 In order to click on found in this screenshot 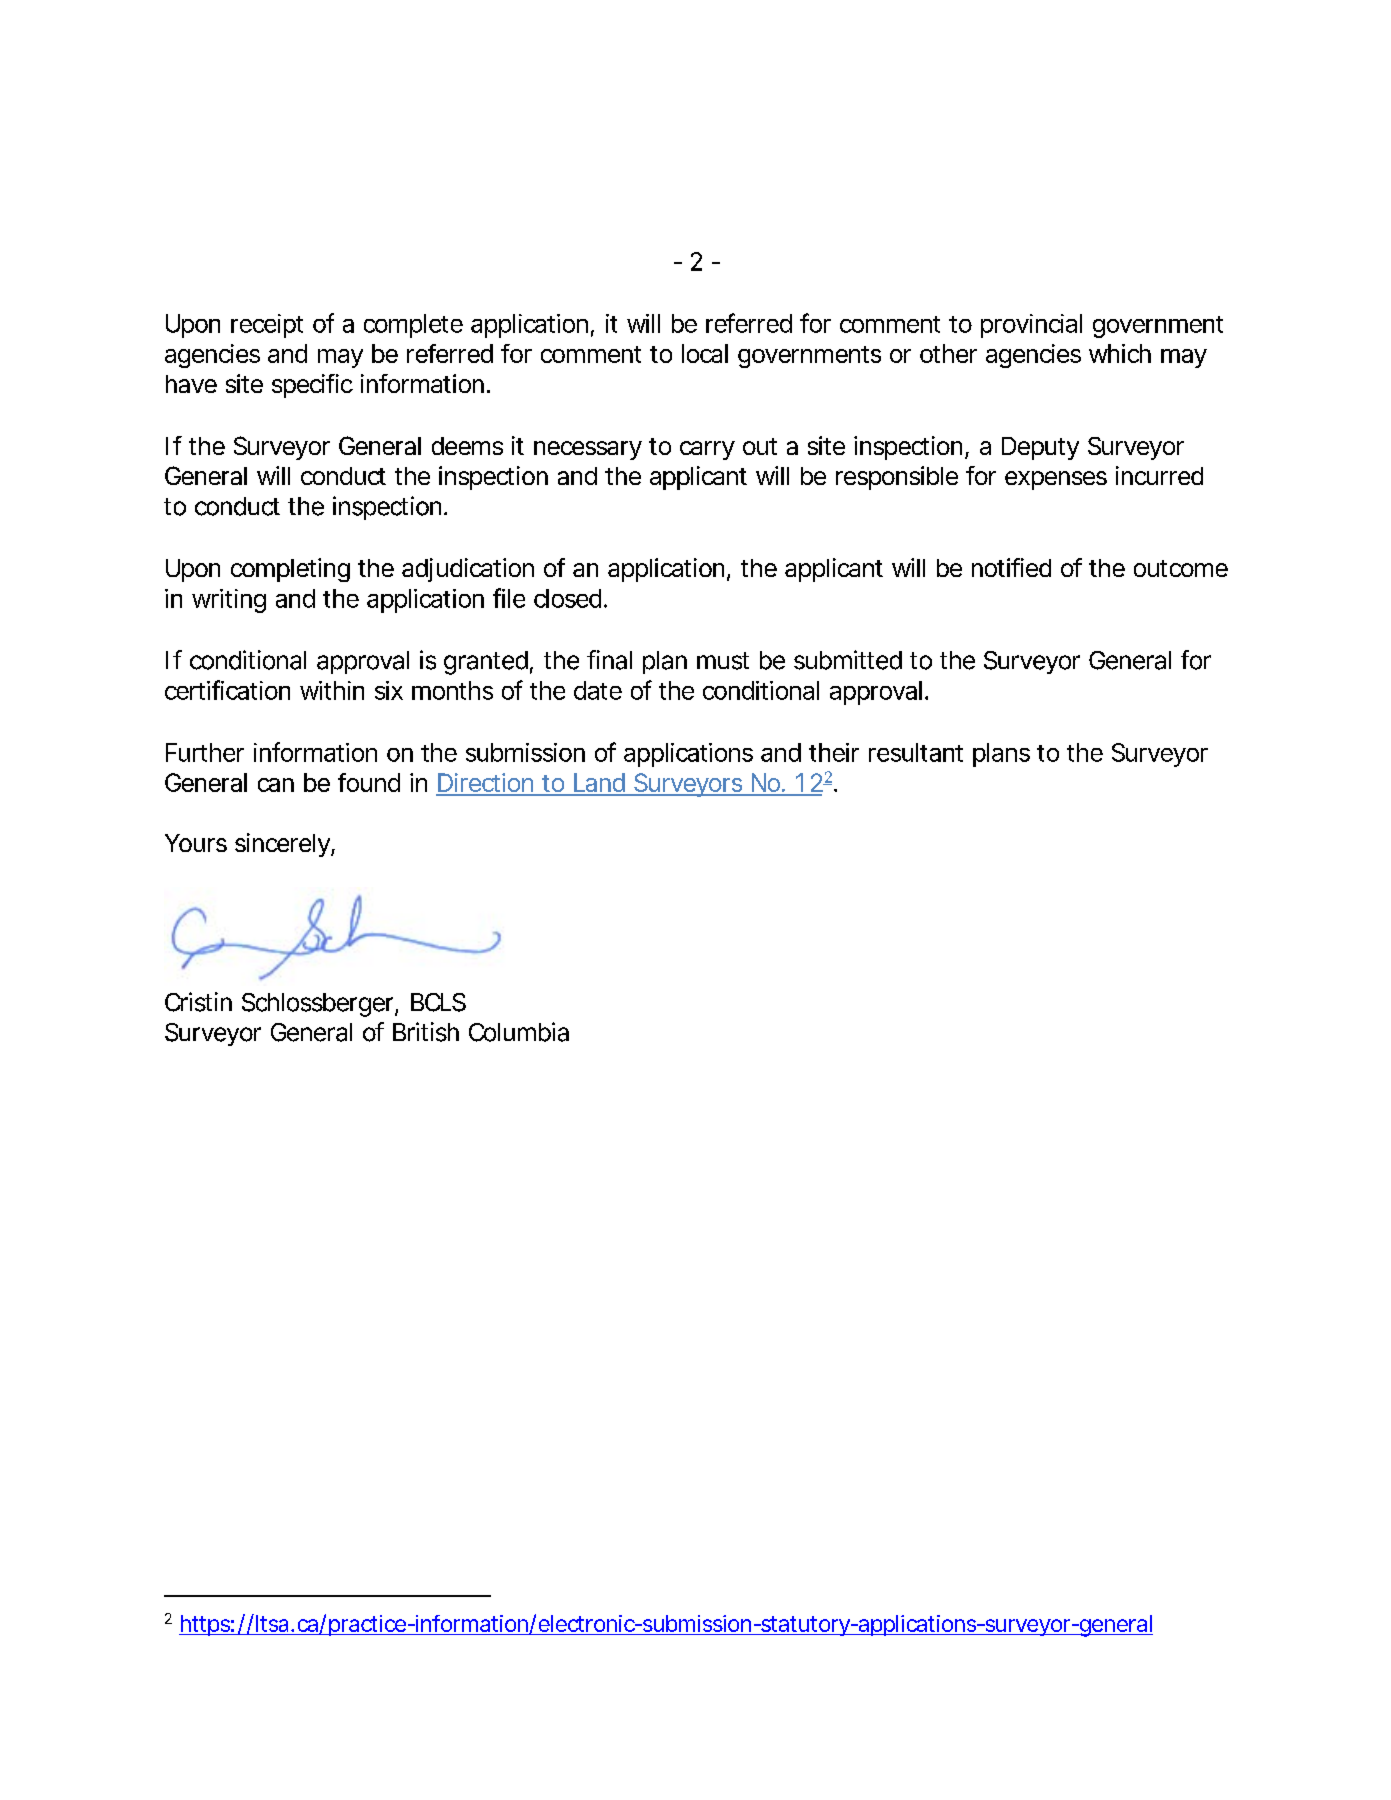, I will do `click(369, 782)`.
